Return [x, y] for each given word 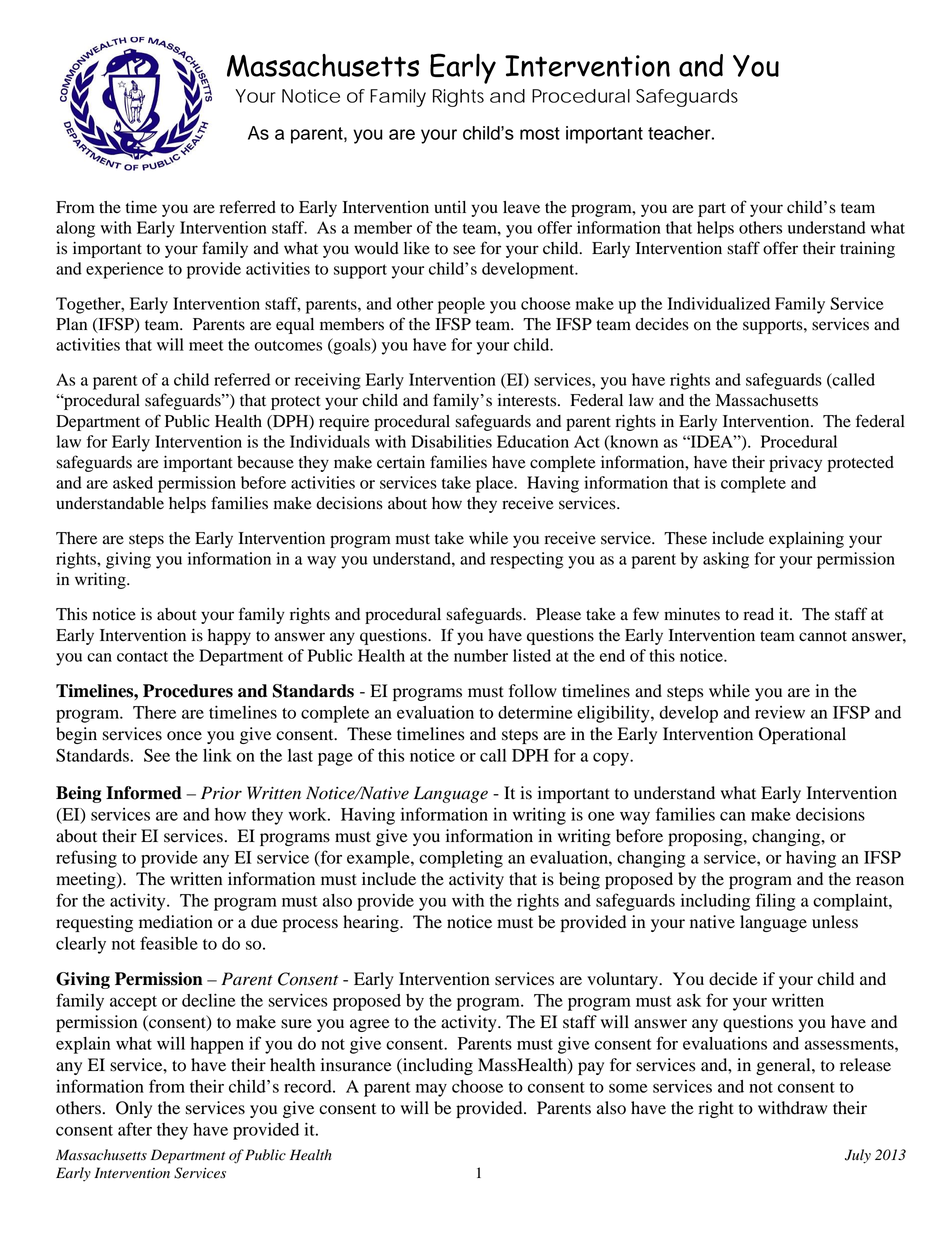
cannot [823, 636]
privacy [795, 464]
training [867, 250]
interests [528, 400]
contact [142, 656]
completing [461, 859]
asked [133, 482]
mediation [176, 922]
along [75, 229]
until [450, 207]
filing [776, 902]
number [481, 655]
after [135, 1129]
